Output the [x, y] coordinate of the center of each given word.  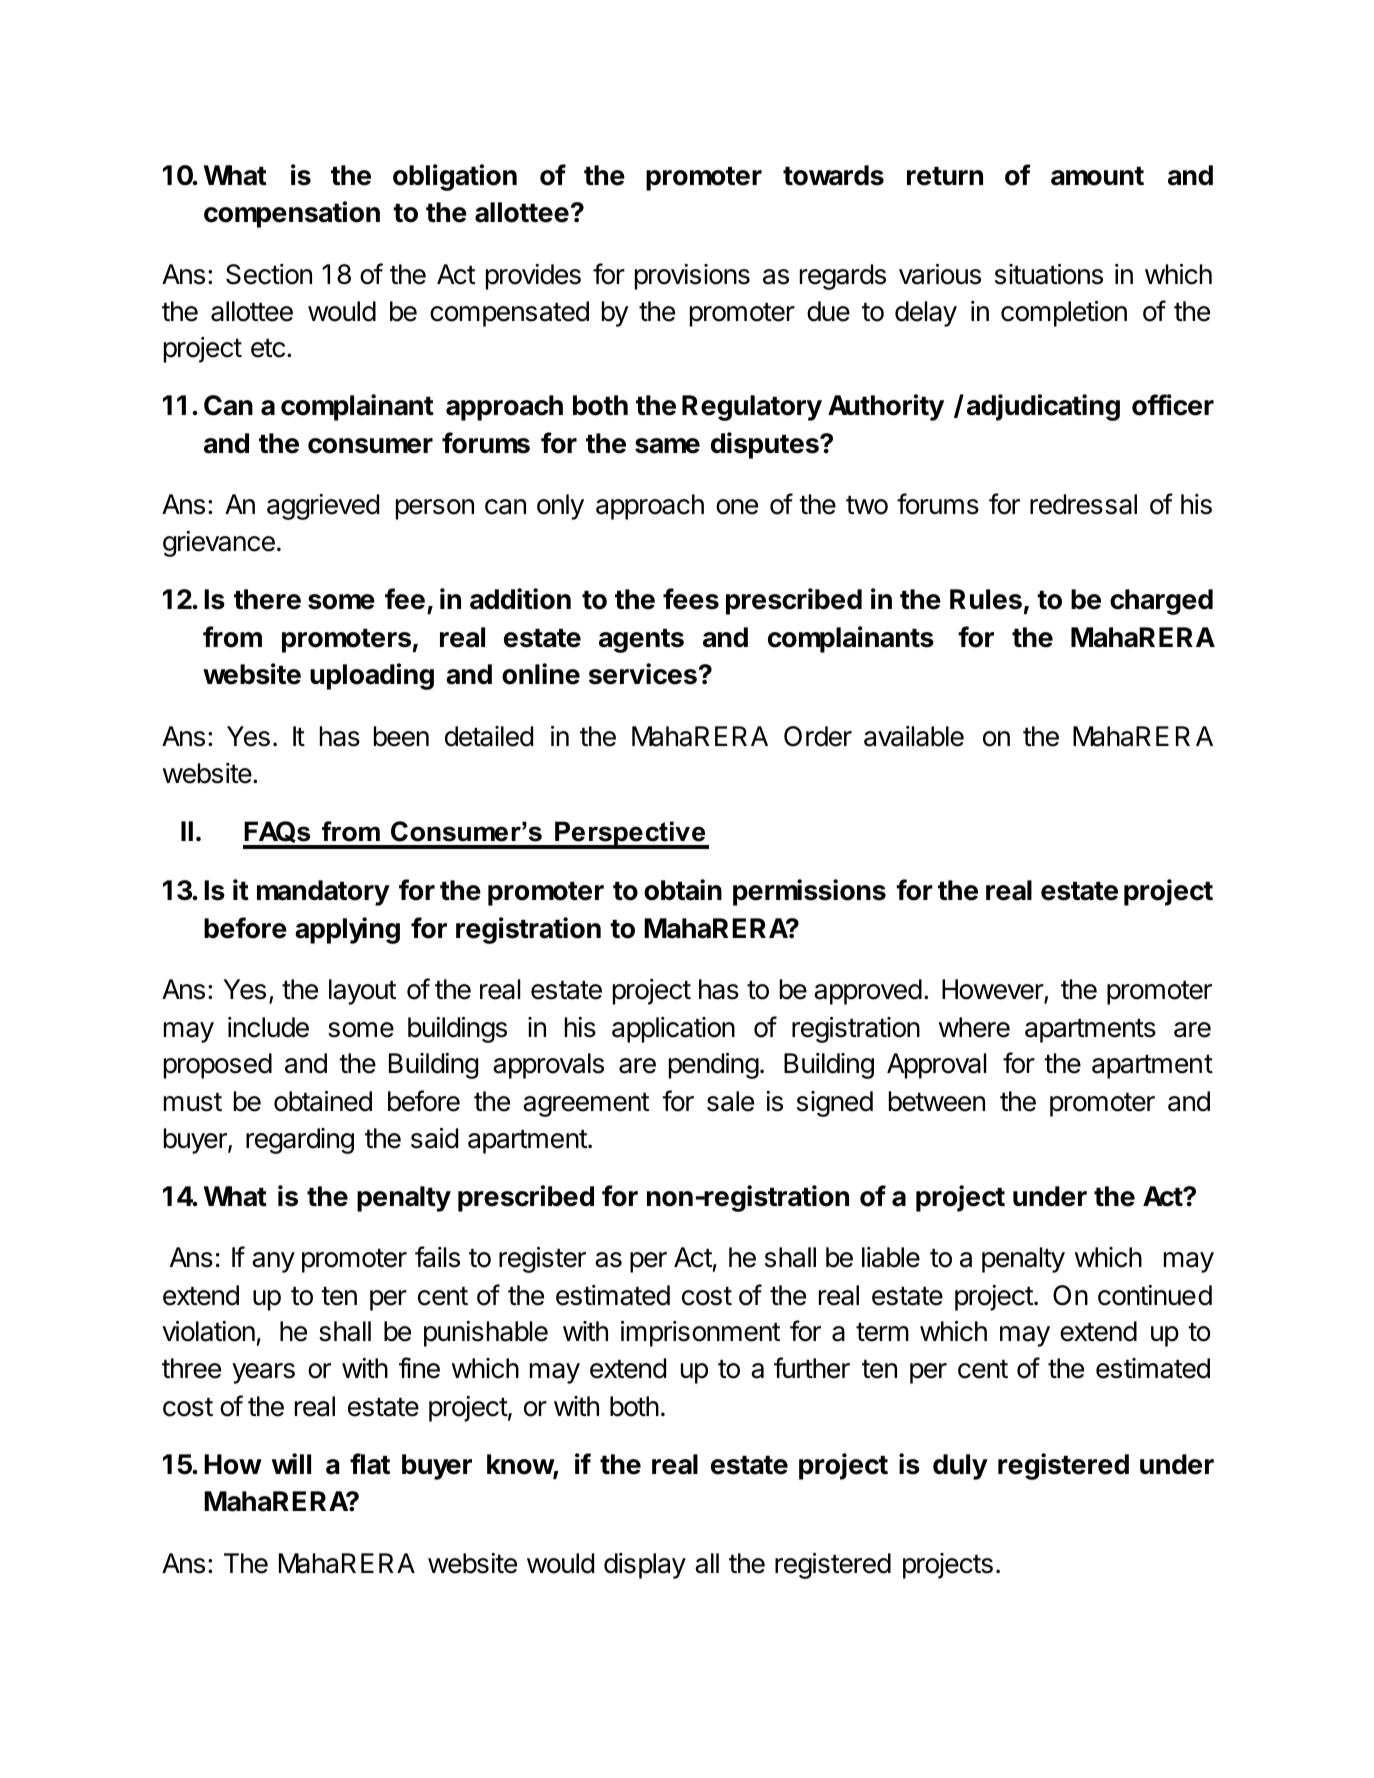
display [645, 1566]
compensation [292, 214]
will [291, 1463]
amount [1097, 176]
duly [960, 1467]
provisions [692, 277]
